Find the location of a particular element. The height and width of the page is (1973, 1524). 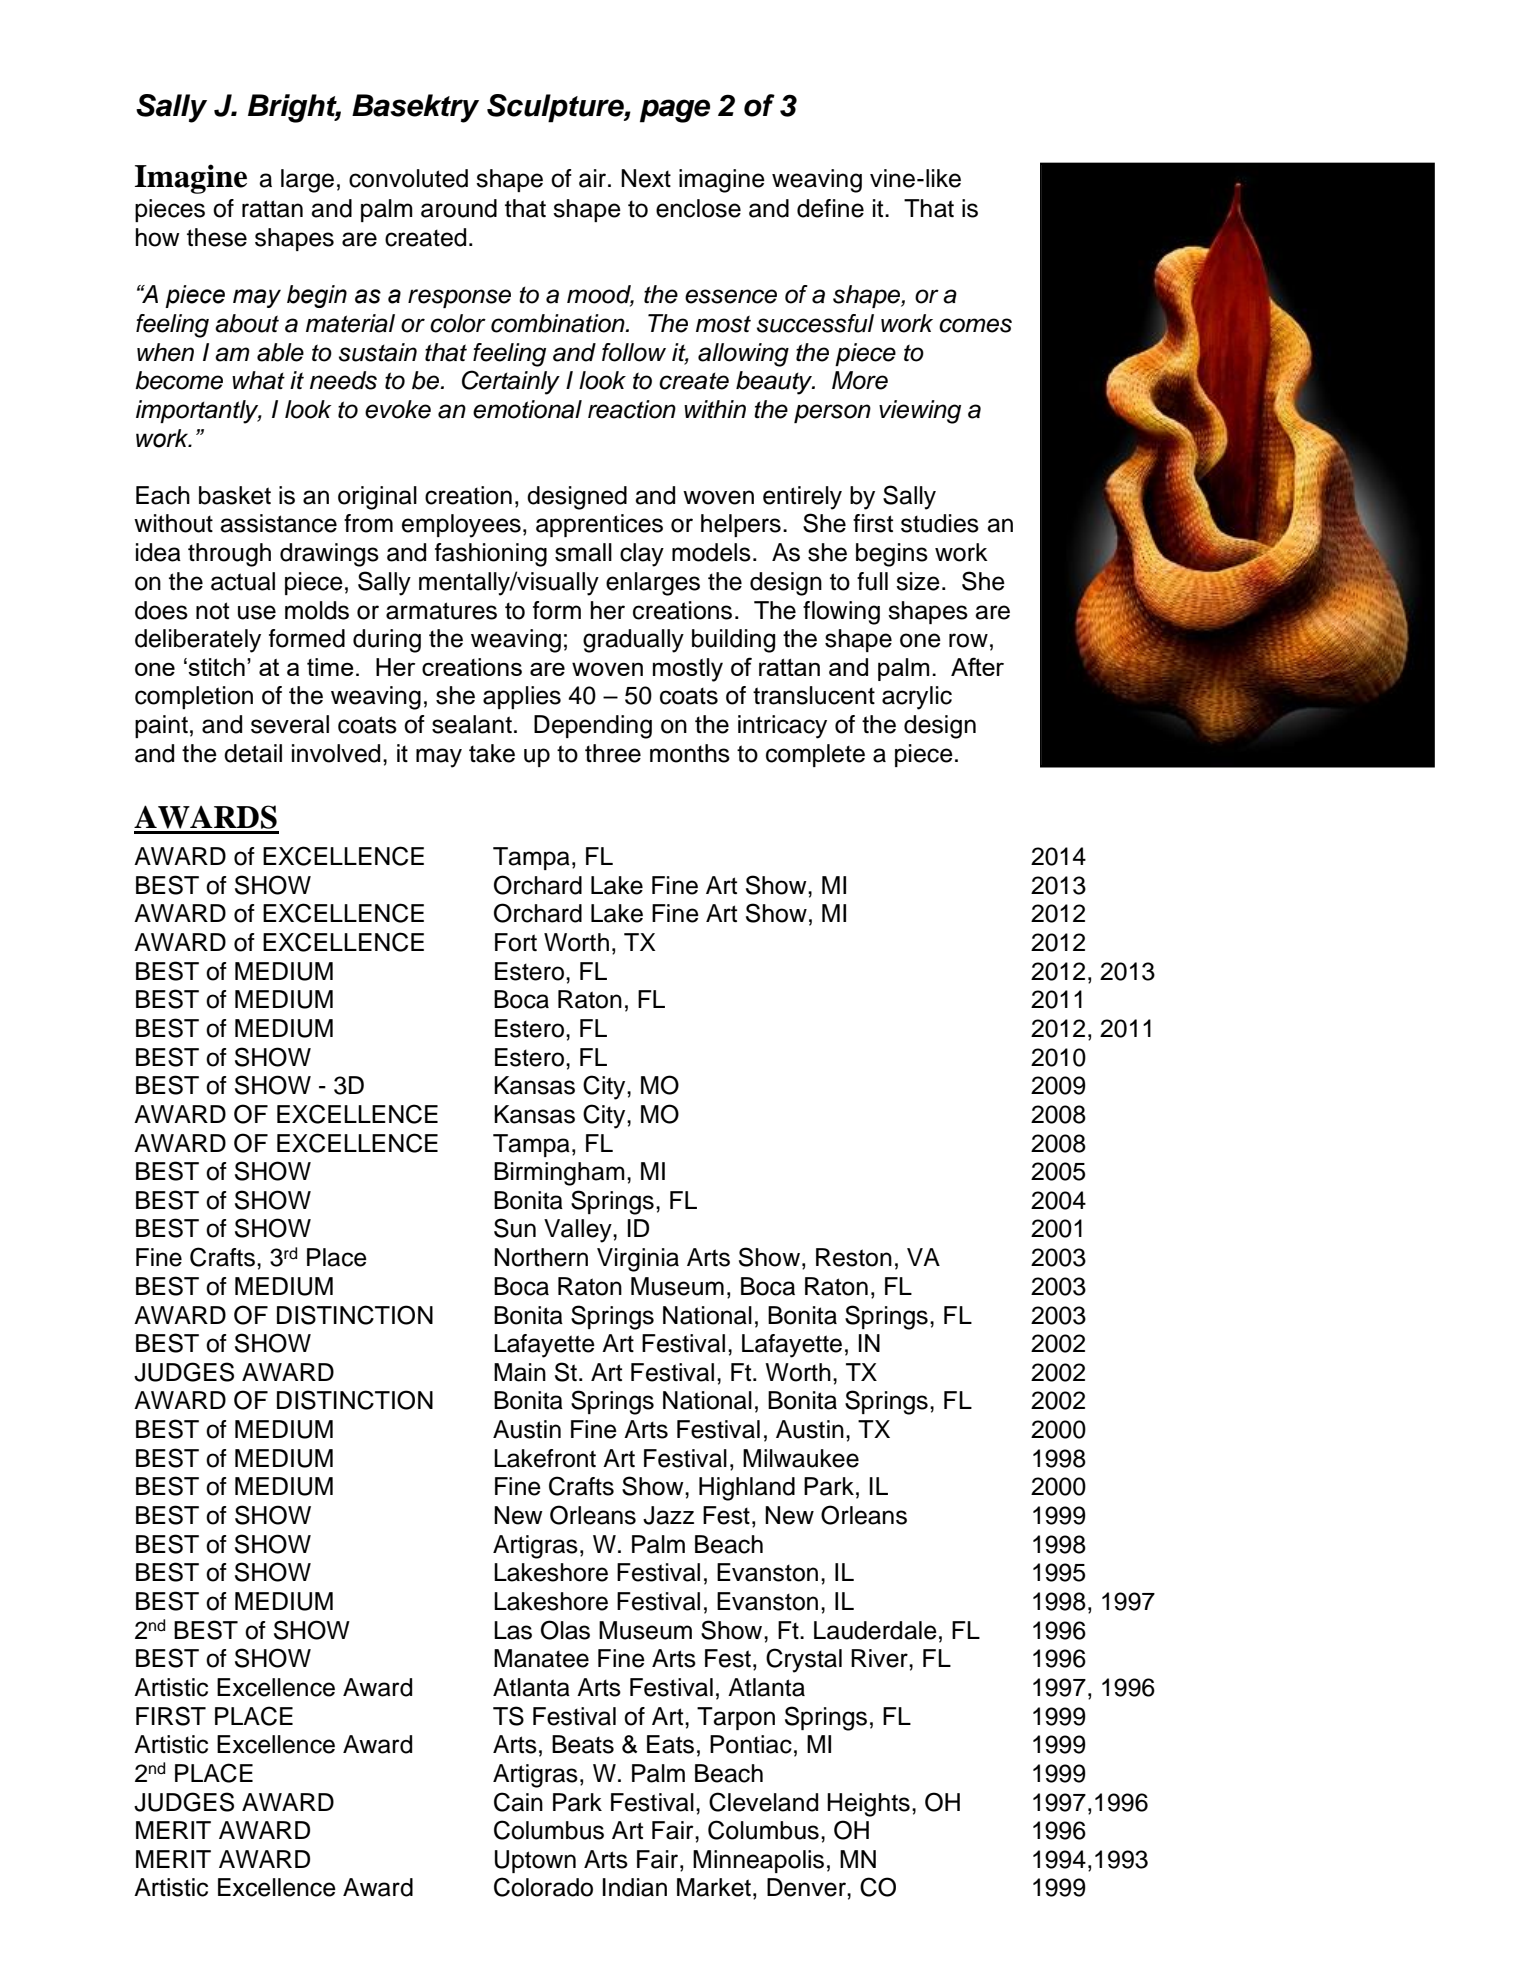

successful is located at coordinates (815, 323).
